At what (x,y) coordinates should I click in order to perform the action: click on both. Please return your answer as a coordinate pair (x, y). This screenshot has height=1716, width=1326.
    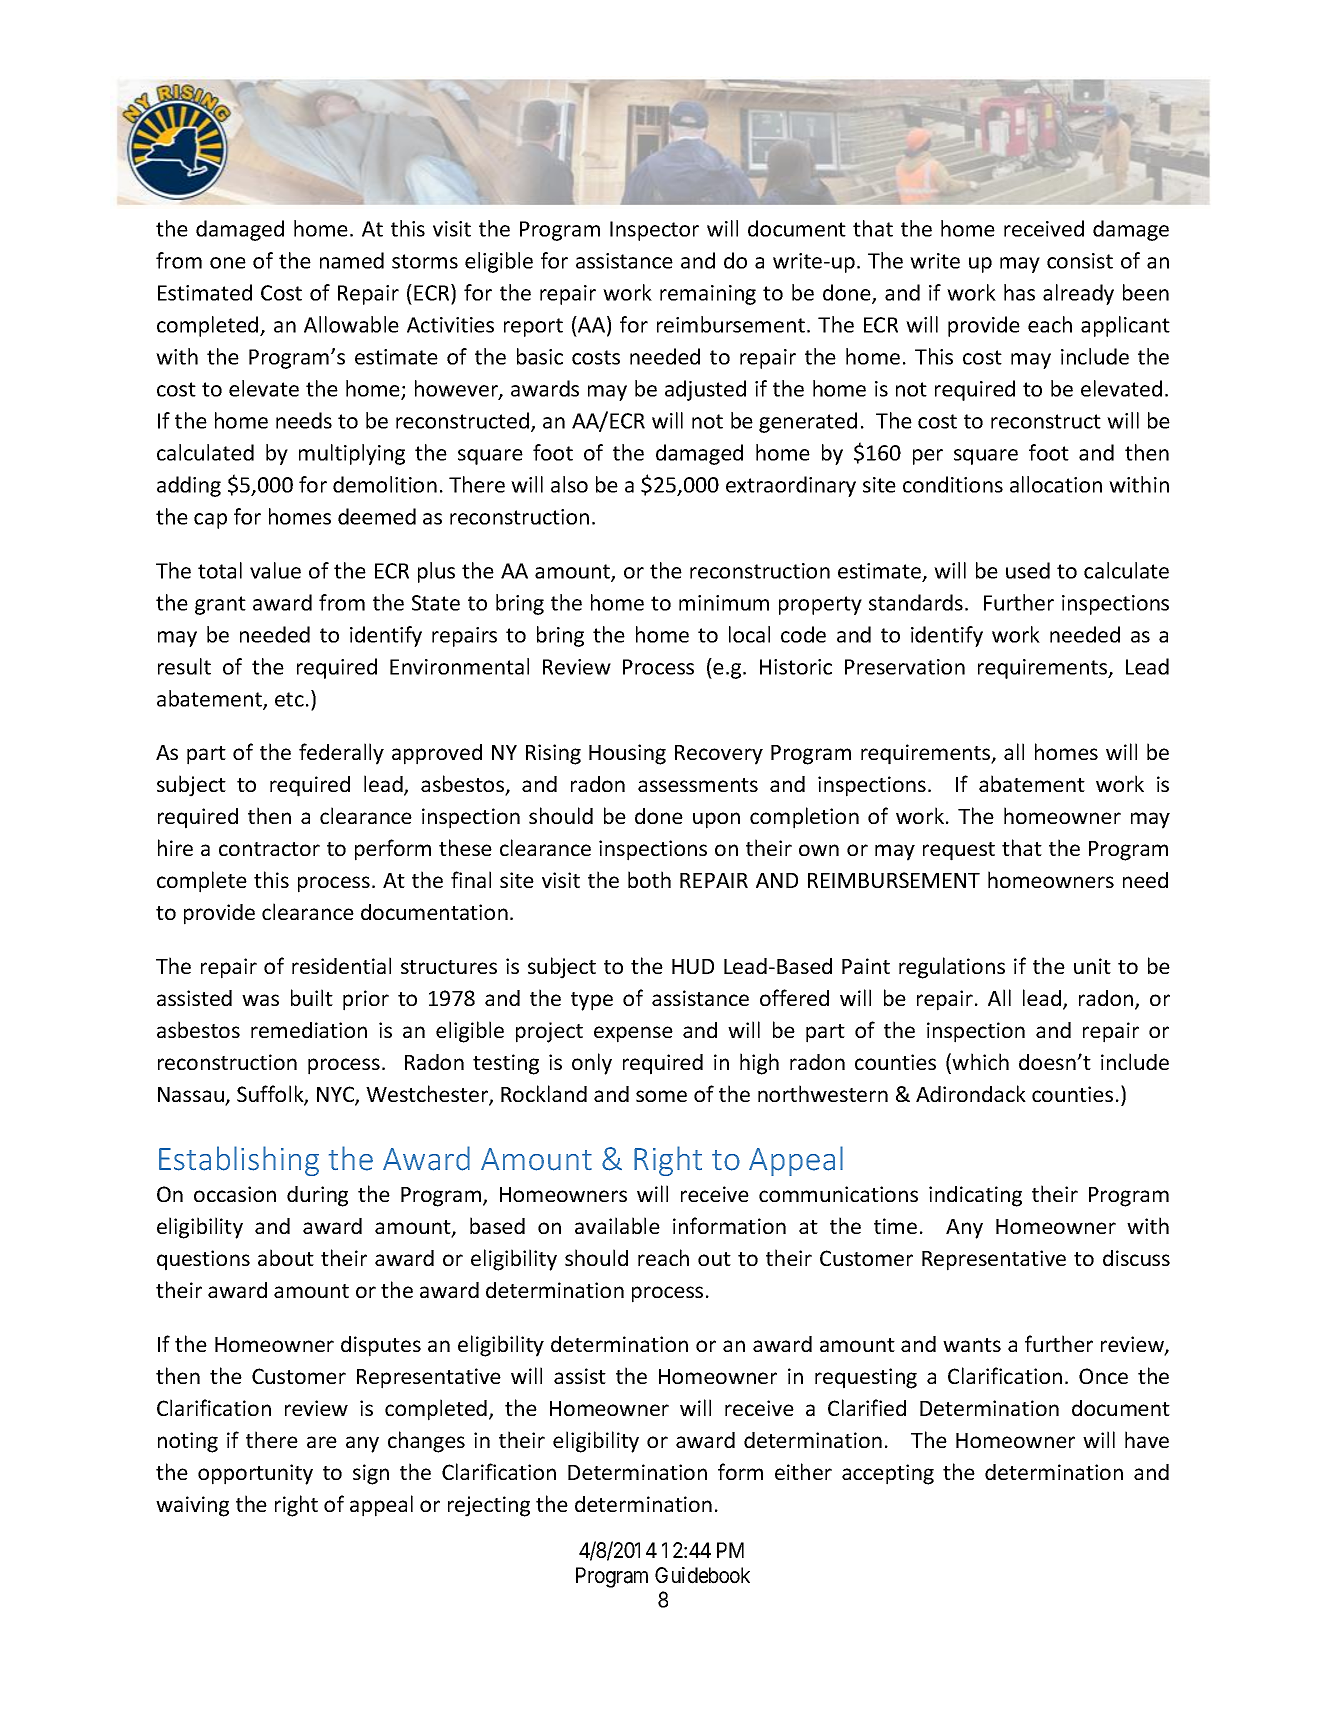
    Looking at the image, I should click on (649, 879).
